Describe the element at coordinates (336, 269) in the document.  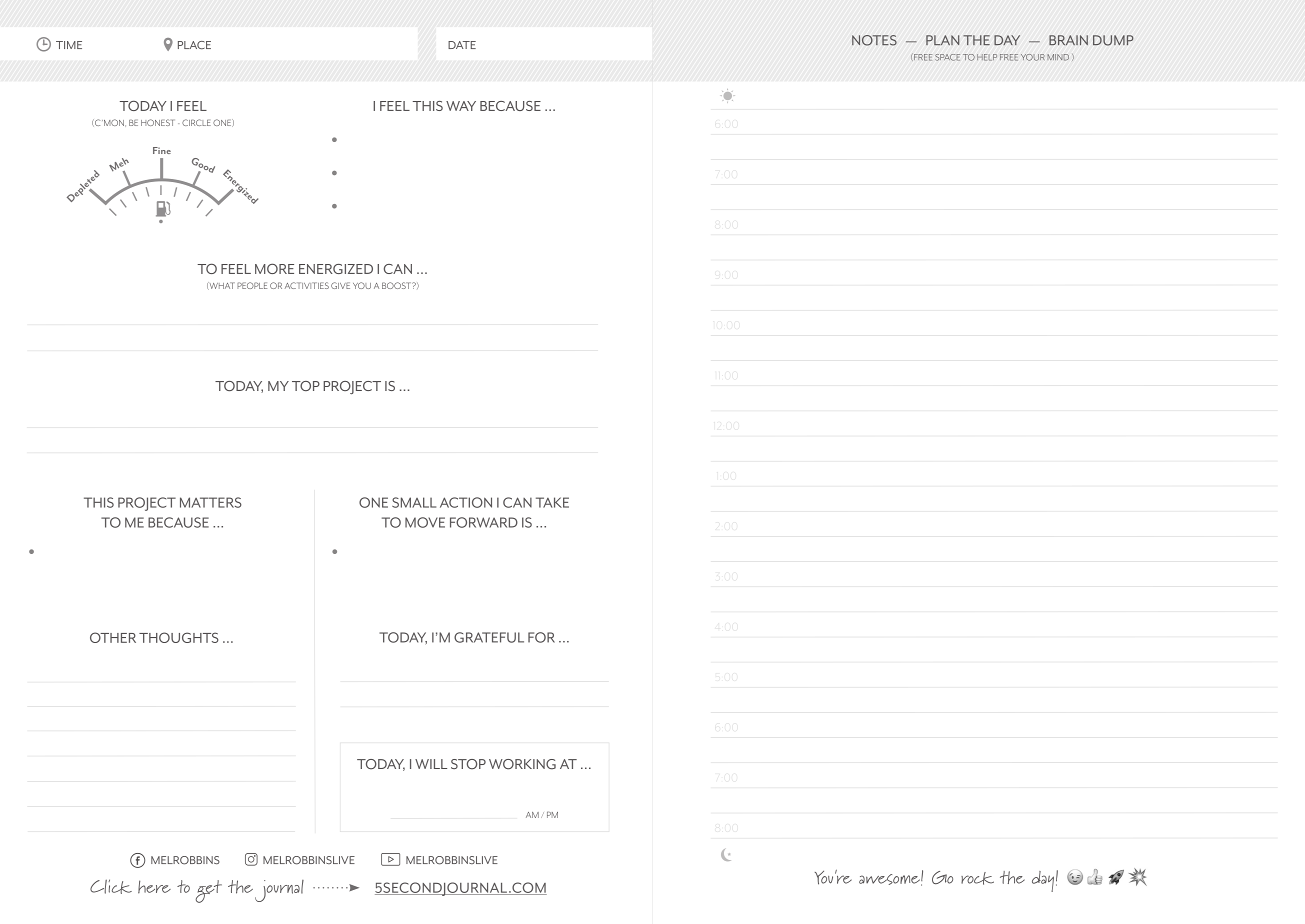
I see `ENERGIZED` at that location.
